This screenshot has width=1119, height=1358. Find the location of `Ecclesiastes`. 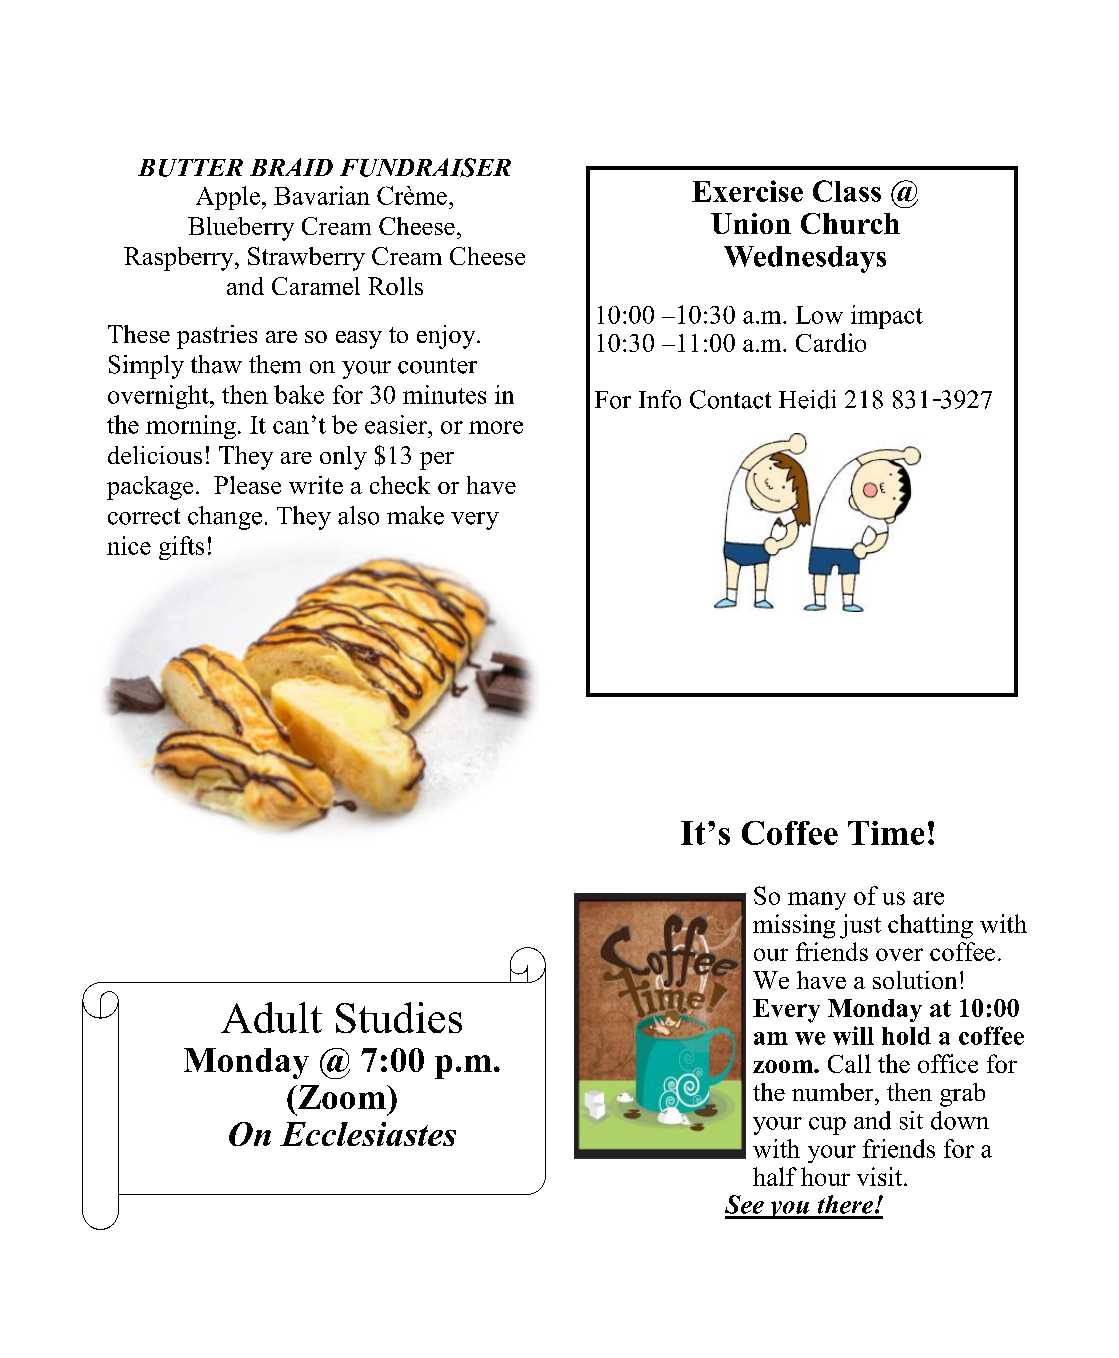

Ecclesiastes is located at coordinates (368, 1134).
